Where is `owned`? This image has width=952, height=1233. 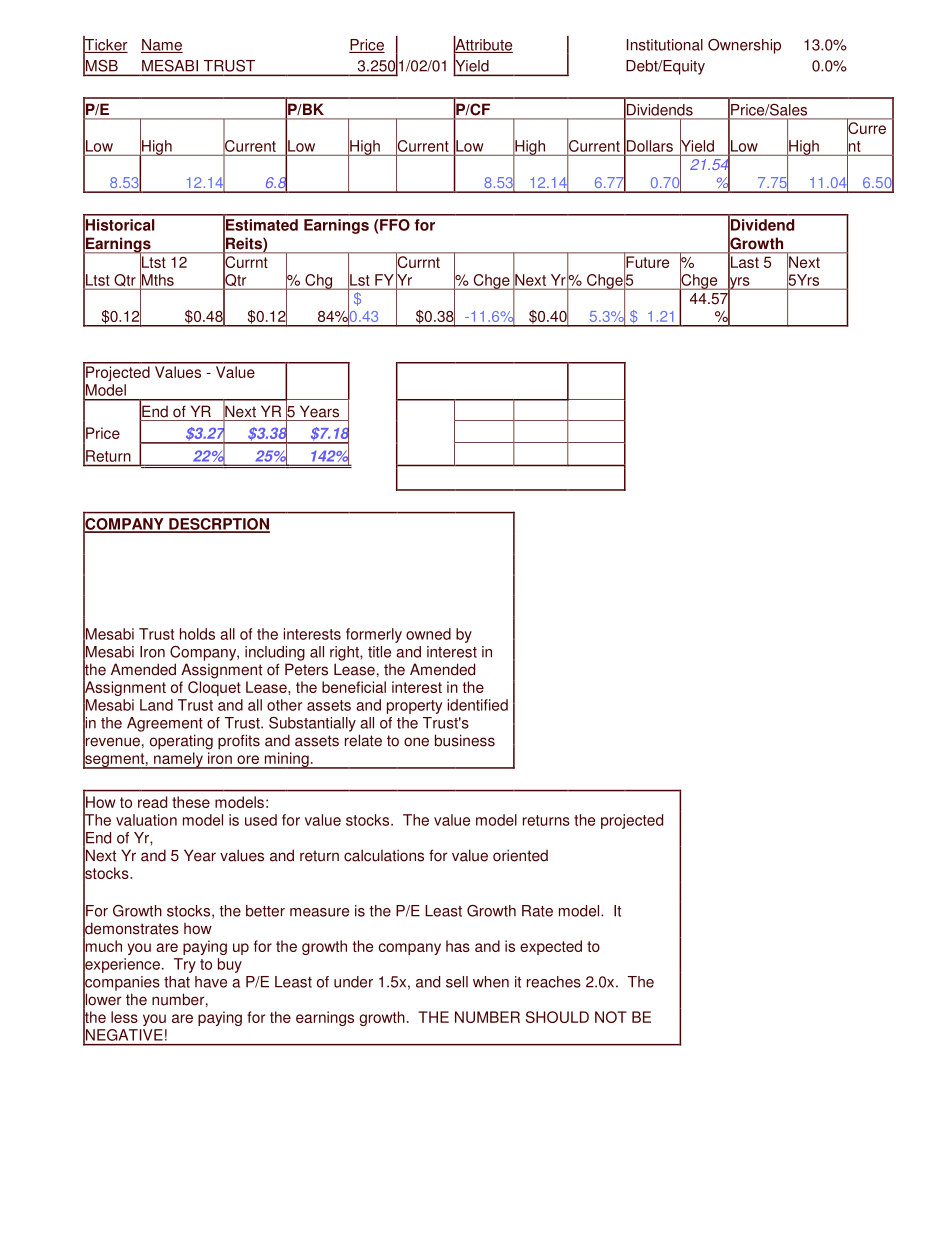
owned is located at coordinates (428, 634).
